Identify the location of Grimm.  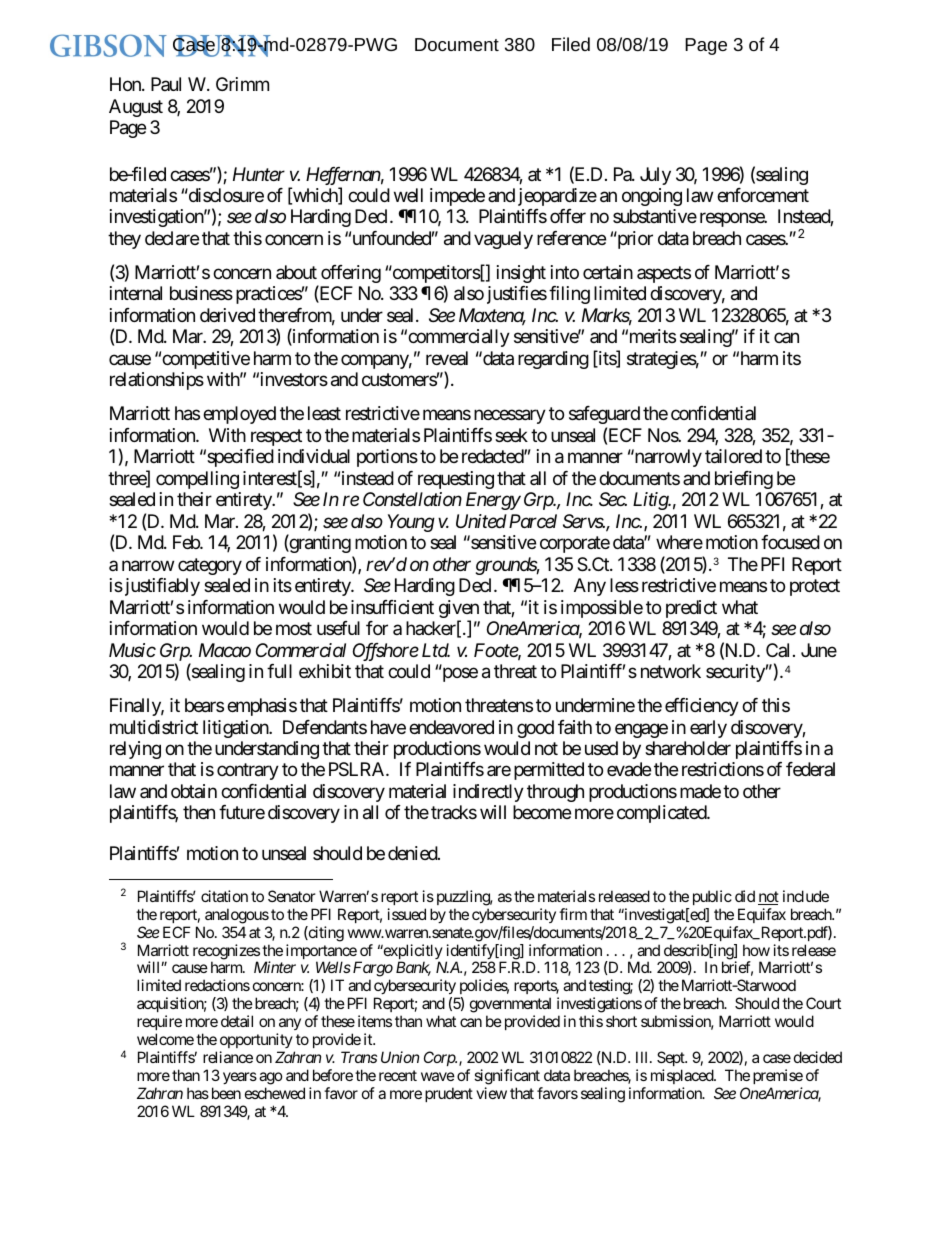
(242, 84).
